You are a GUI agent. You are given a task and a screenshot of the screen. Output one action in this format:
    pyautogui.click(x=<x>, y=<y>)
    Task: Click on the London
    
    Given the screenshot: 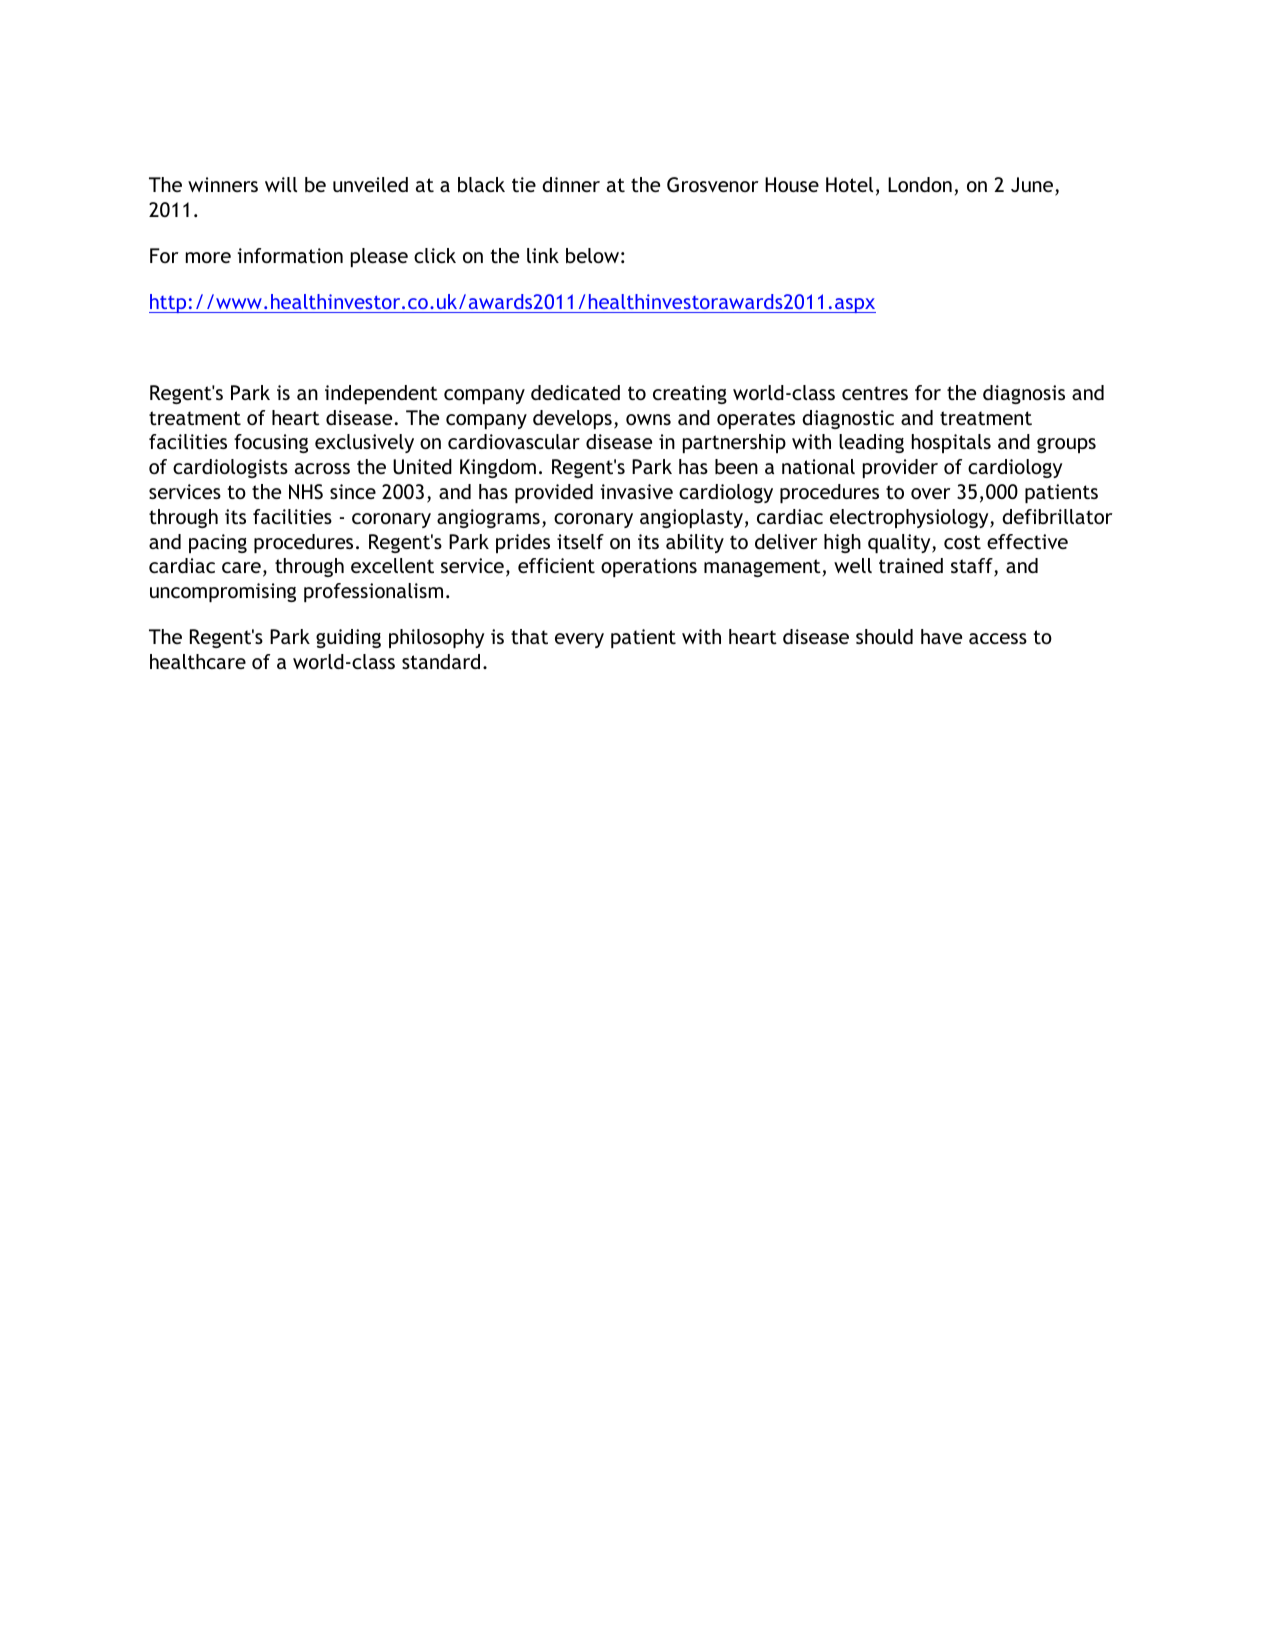 What is the action you would take?
    pyautogui.click(x=920, y=184)
